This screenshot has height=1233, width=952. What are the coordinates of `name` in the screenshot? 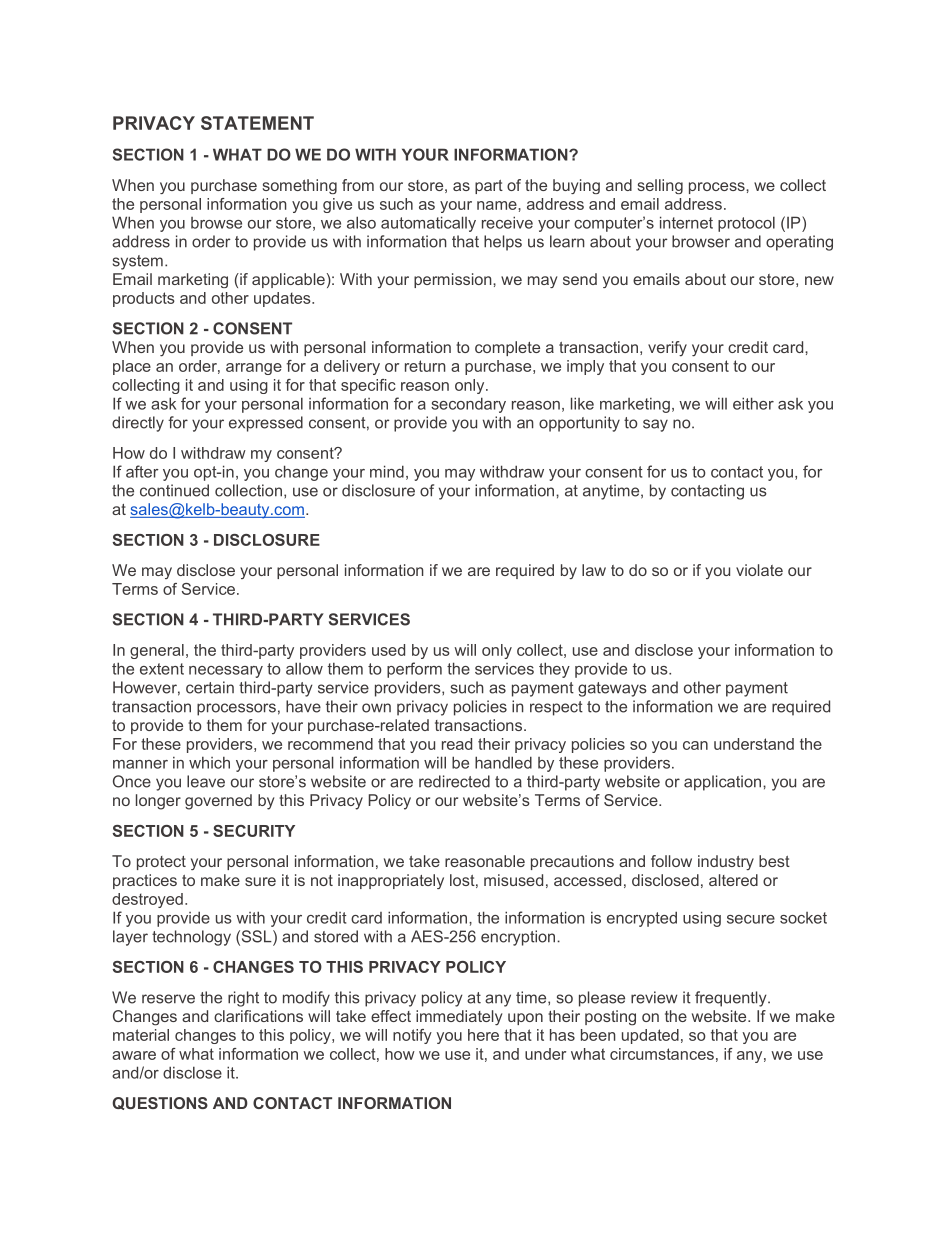 It's located at (498, 205).
